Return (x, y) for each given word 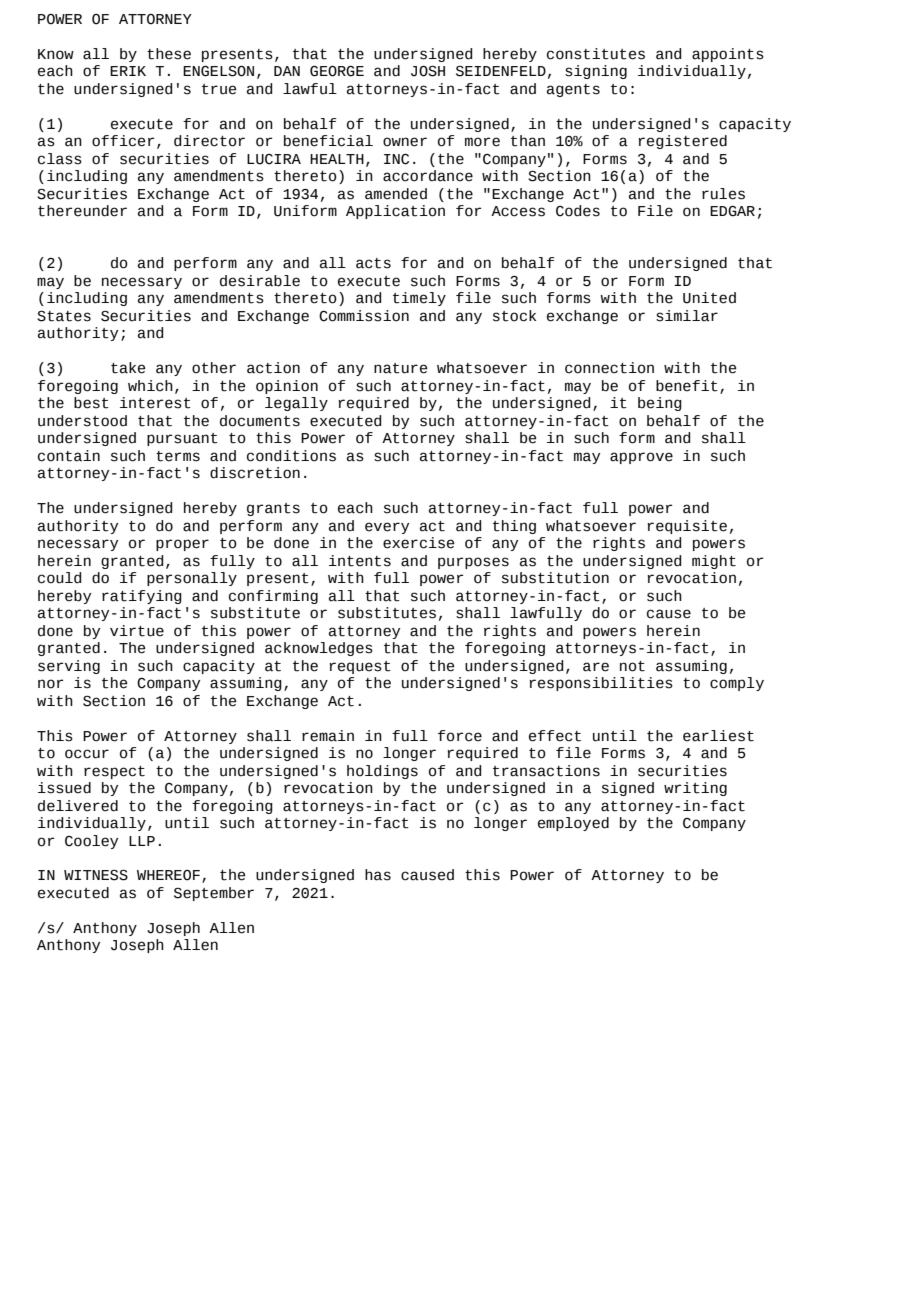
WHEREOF (168, 875)
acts (373, 263)
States (64, 316)
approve (641, 458)
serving (69, 667)
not (632, 666)
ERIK (128, 71)
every (387, 528)
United (709, 298)
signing (596, 72)
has (378, 875)
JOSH (428, 71)
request (360, 667)
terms (178, 456)
